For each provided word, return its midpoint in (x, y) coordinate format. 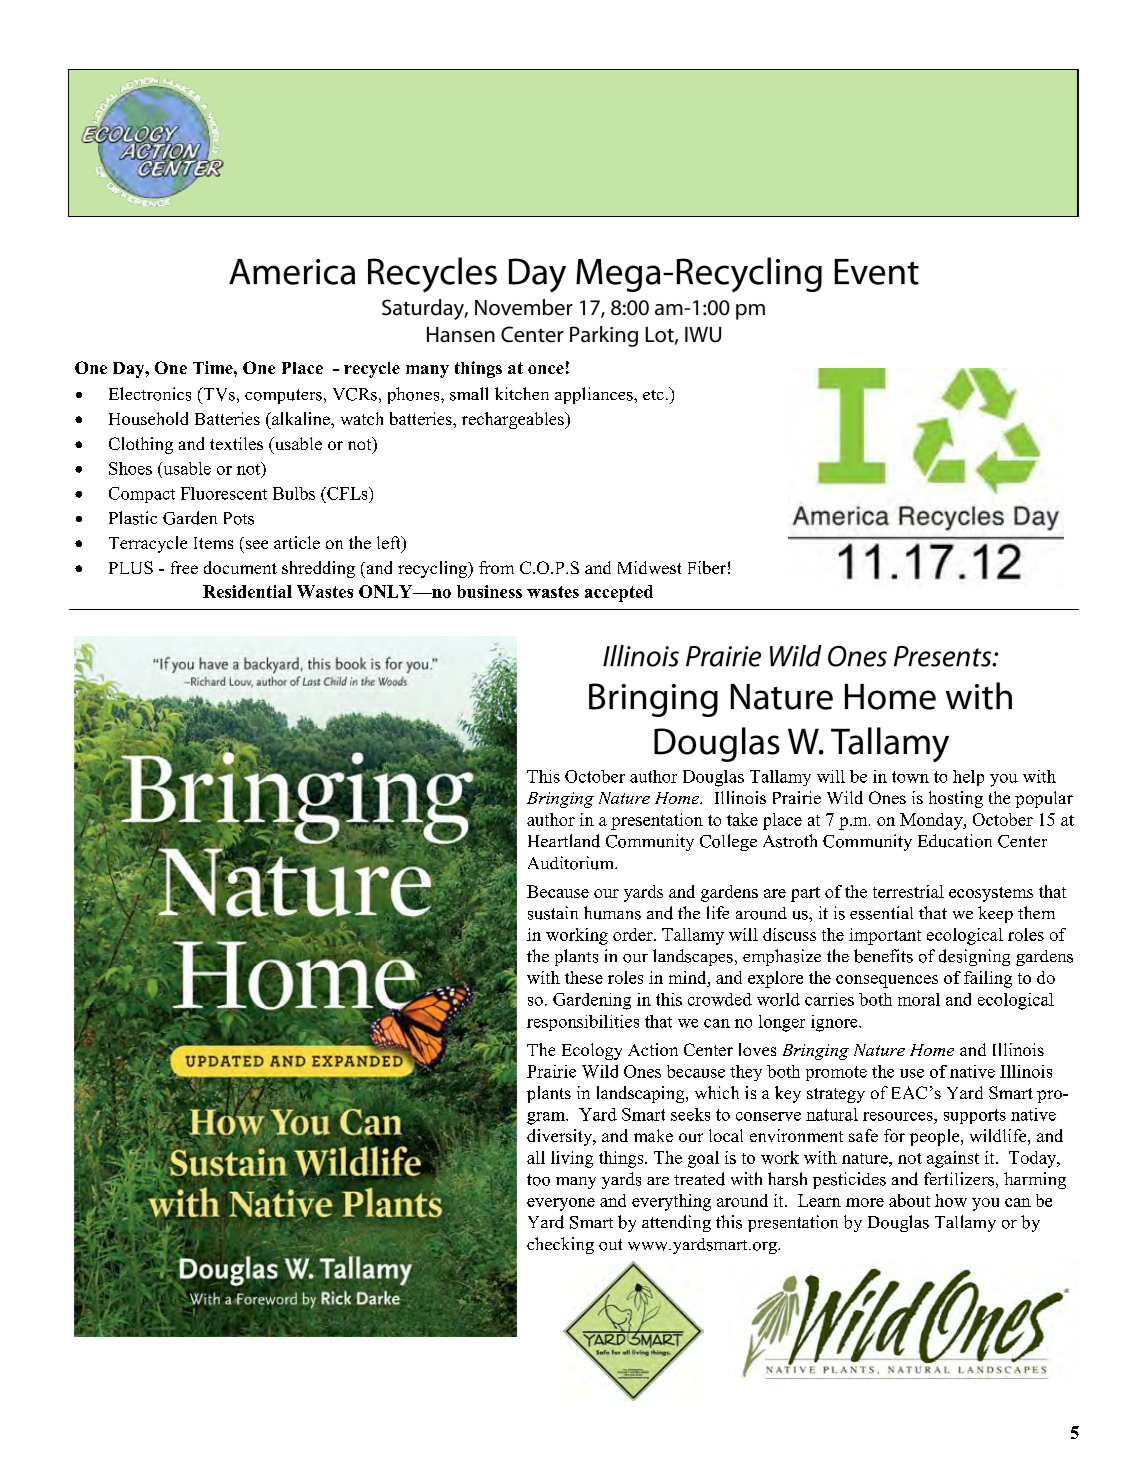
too (538, 1180)
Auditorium (572, 863)
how (951, 1200)
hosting (956, 799)
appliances (595, 395)
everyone (561, 1204)
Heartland (564, 841)
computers (283, 396)
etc (653, 395)
